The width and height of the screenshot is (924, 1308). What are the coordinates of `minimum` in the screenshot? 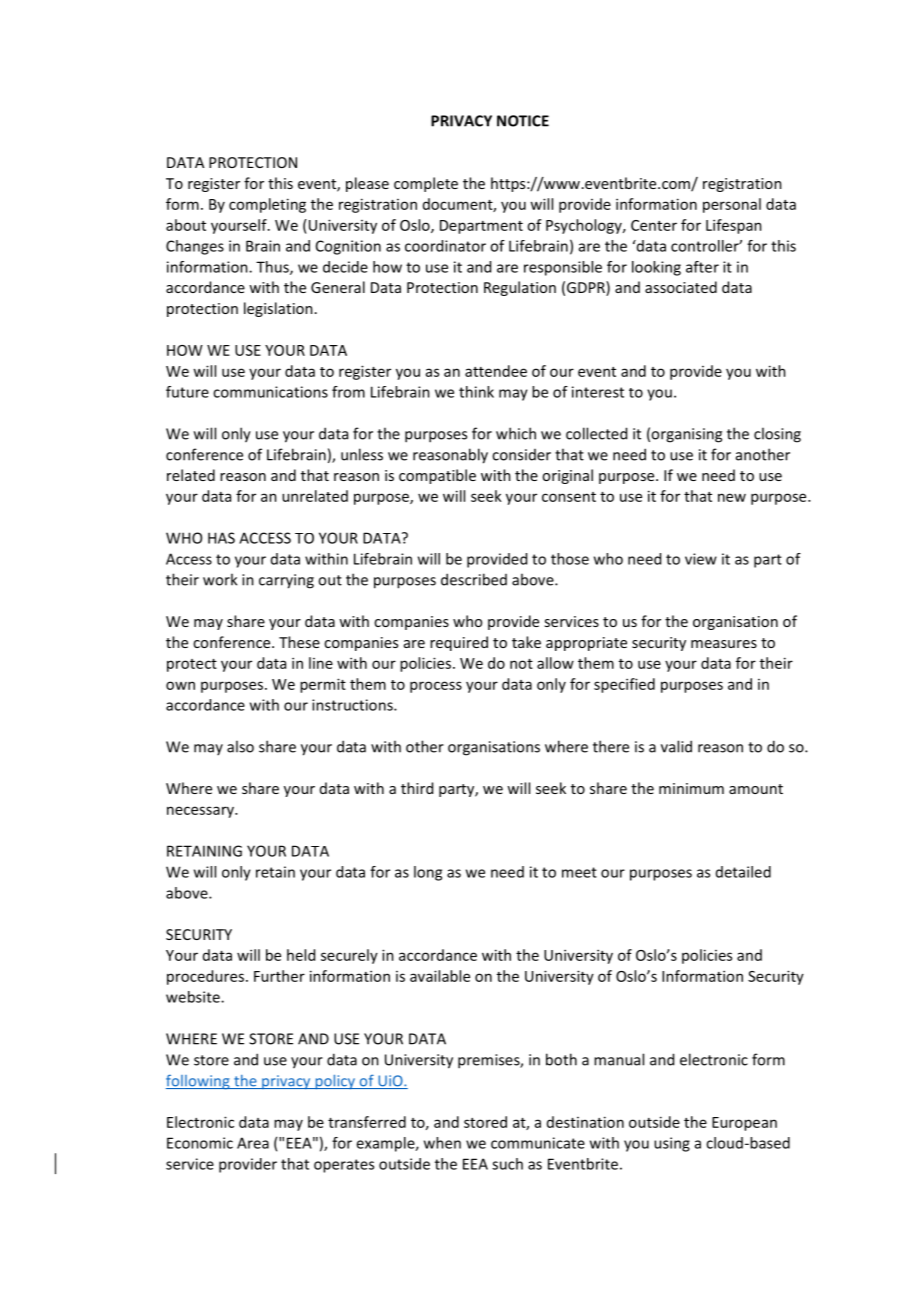 It's located at (691, 788).
